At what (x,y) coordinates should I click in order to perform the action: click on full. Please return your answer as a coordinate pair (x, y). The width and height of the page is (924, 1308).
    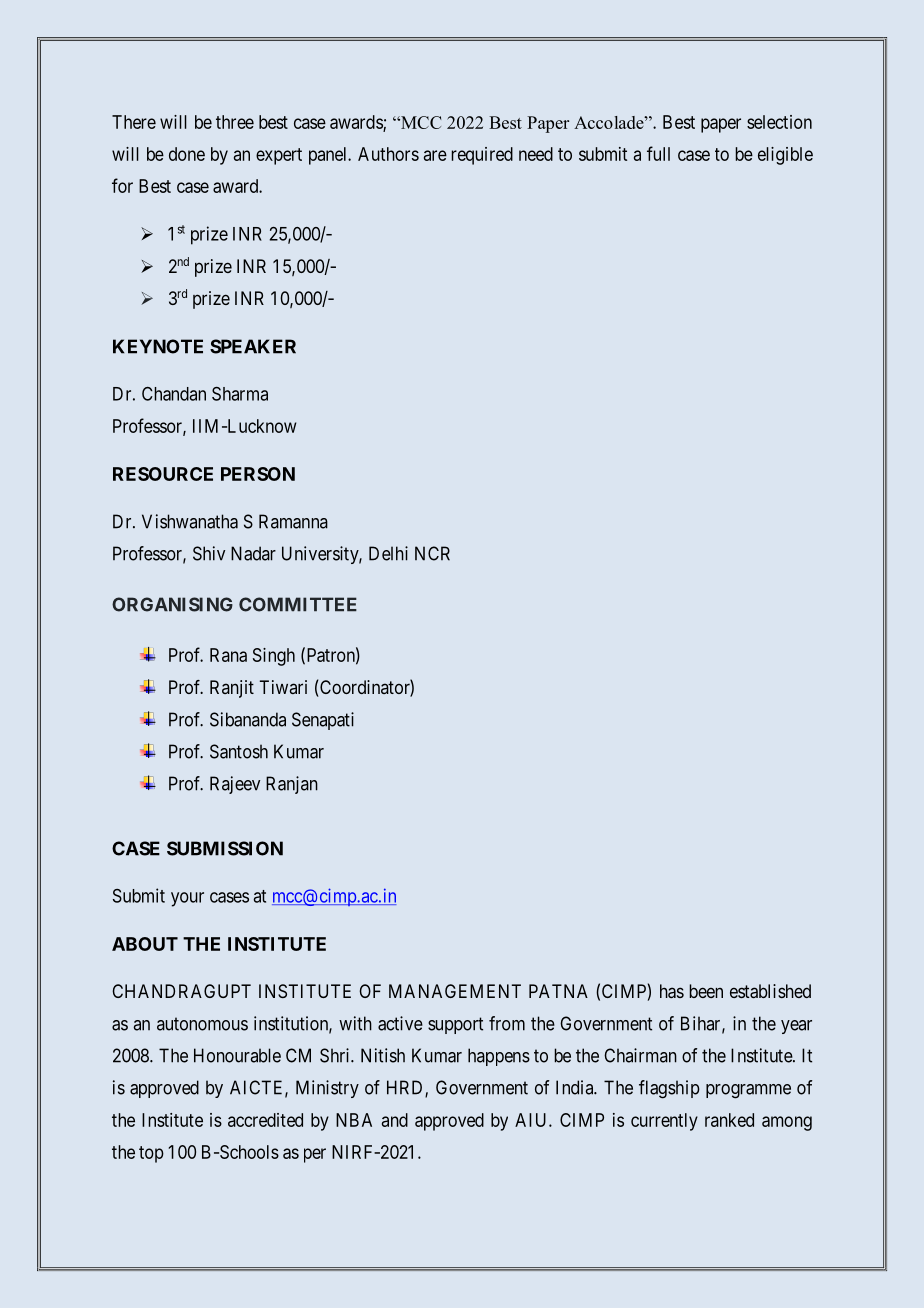
    Looking at the image, I should click on (658, 153).
